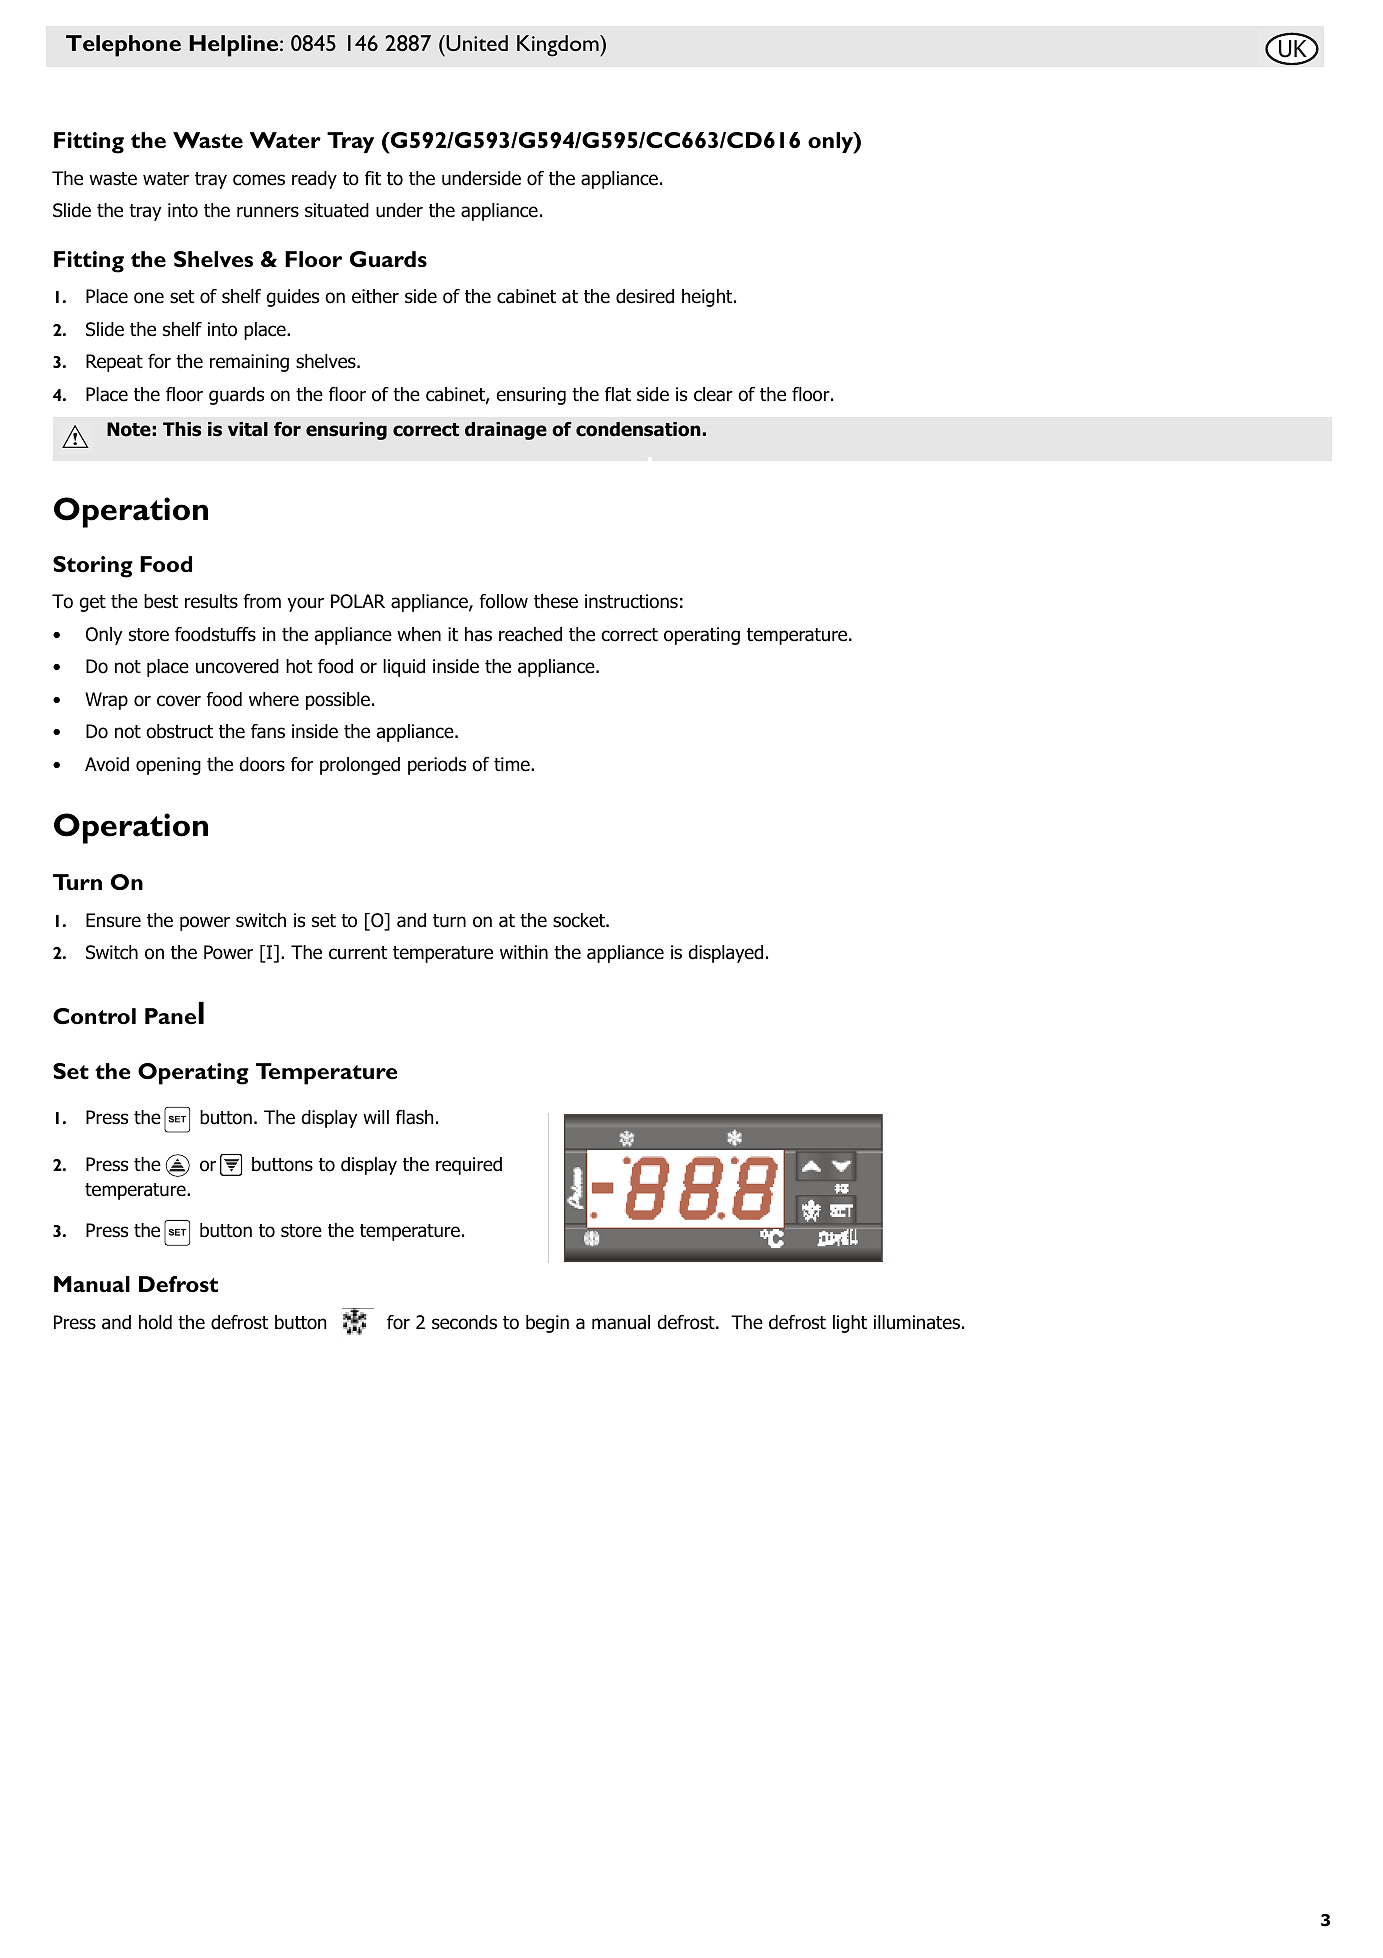 This page has height=1958, width=1383. I want to click on hold, so click(155, 1322).
